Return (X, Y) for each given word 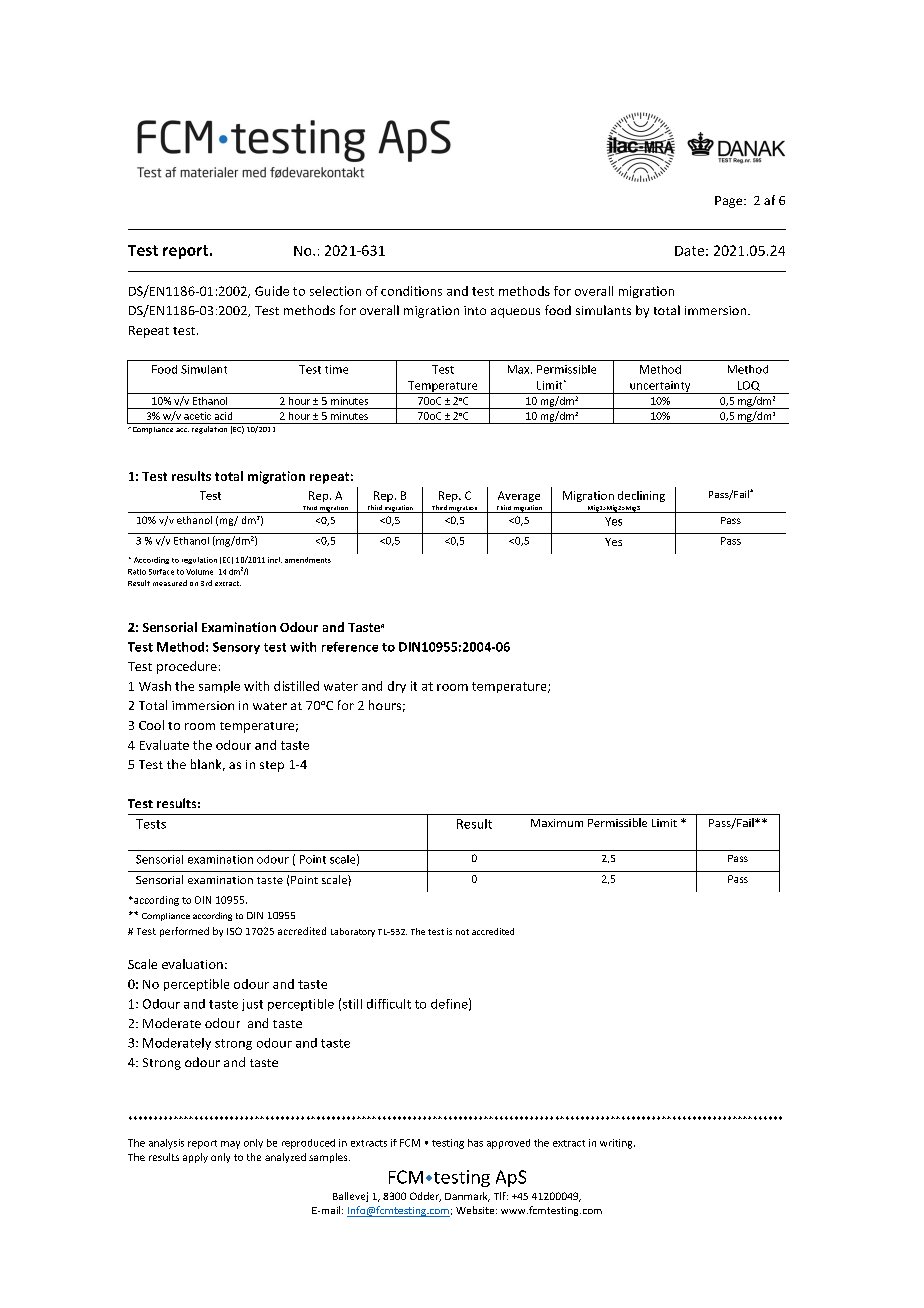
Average (519, 496)
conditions (411, 291)
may (230, 1145)
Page (730, 202)
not (462, 932)
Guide (272, 291)
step (272, 766)
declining (641, 496)
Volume (199, 572)
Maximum (557, 823)
